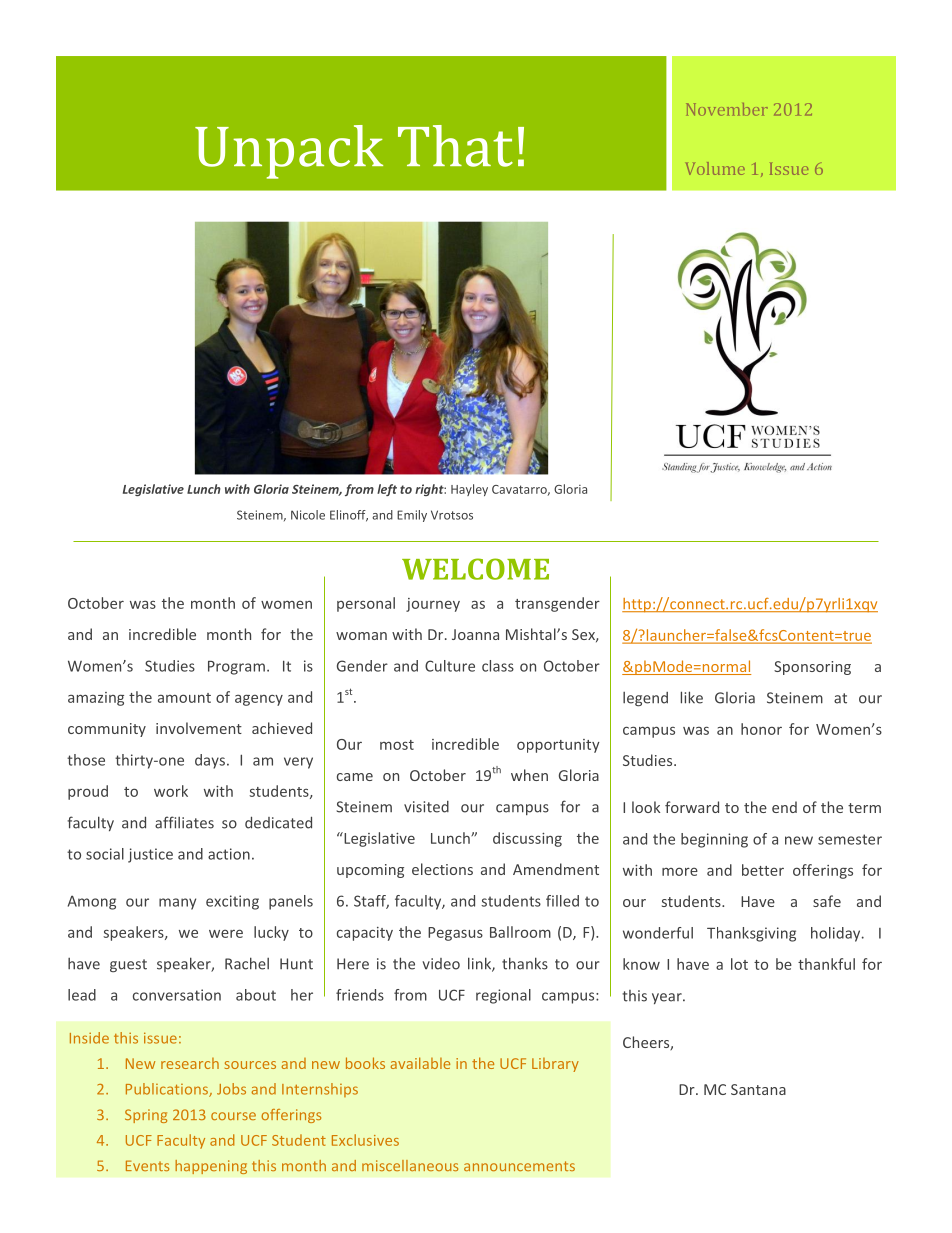 This screenshot has height=1233, width=952. What do you see at coordinates (289, 152) in the screenshot?
I see `Unpack` at bounding box center [289, 152].
